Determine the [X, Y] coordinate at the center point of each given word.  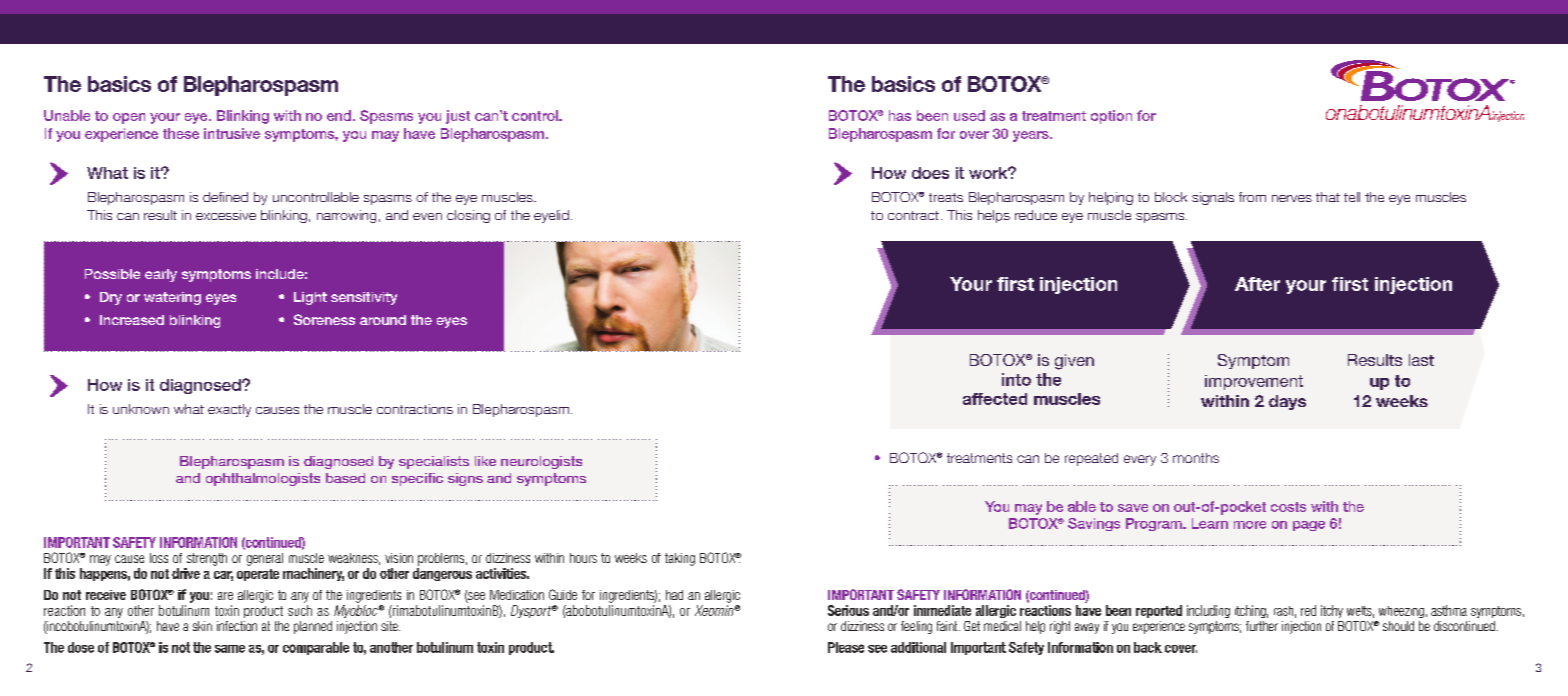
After [1257, 284]
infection [237, 626]
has [900, 115]
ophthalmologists [263, 479]
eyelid [551, 216]
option [1111, 117]
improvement [1254, 382]
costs [1288, 507]
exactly [229, 410]
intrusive [232, 133]
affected [995, 399]
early [161, 275]
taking [680, 559]
